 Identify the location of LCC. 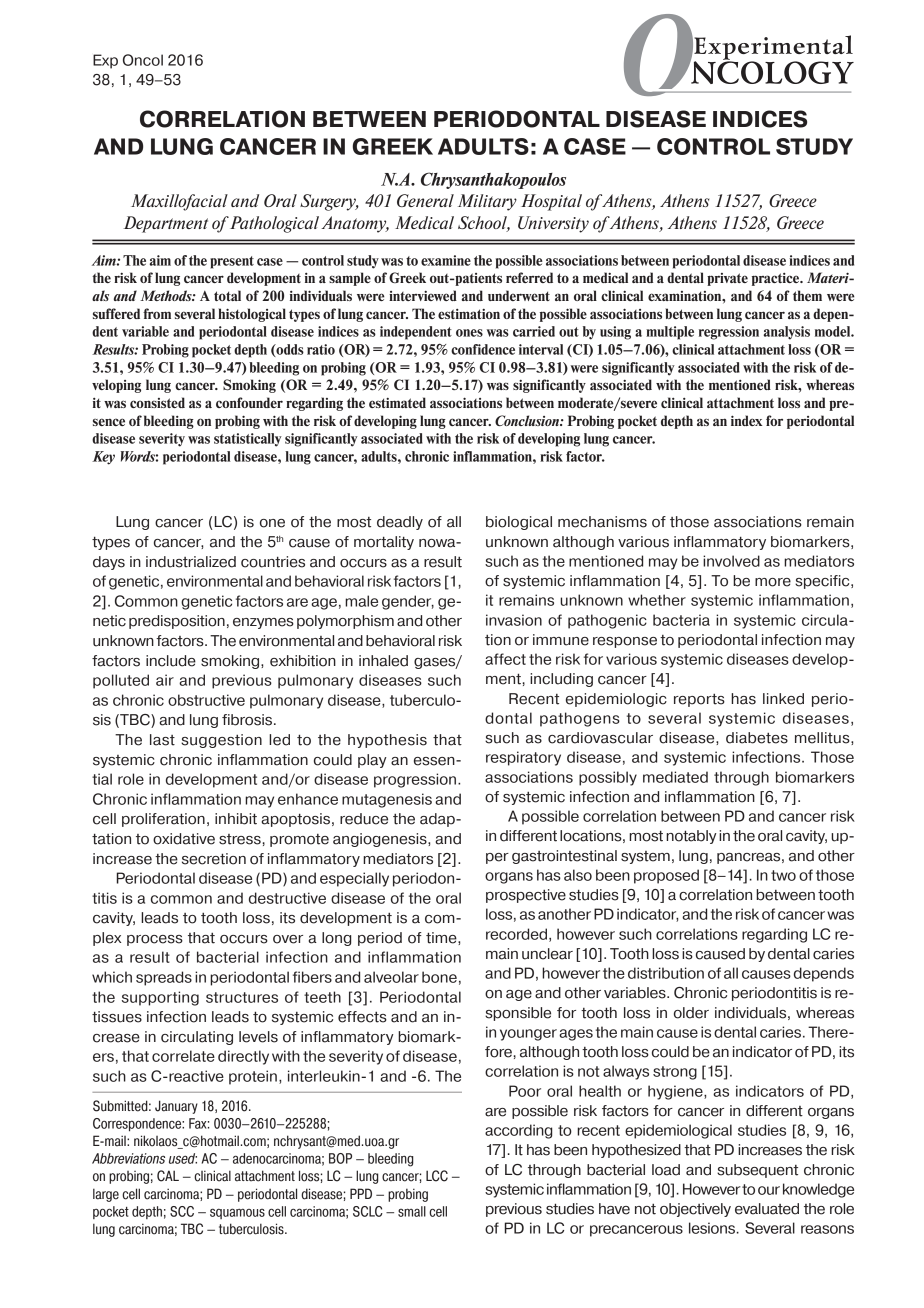
(437, 1176).
